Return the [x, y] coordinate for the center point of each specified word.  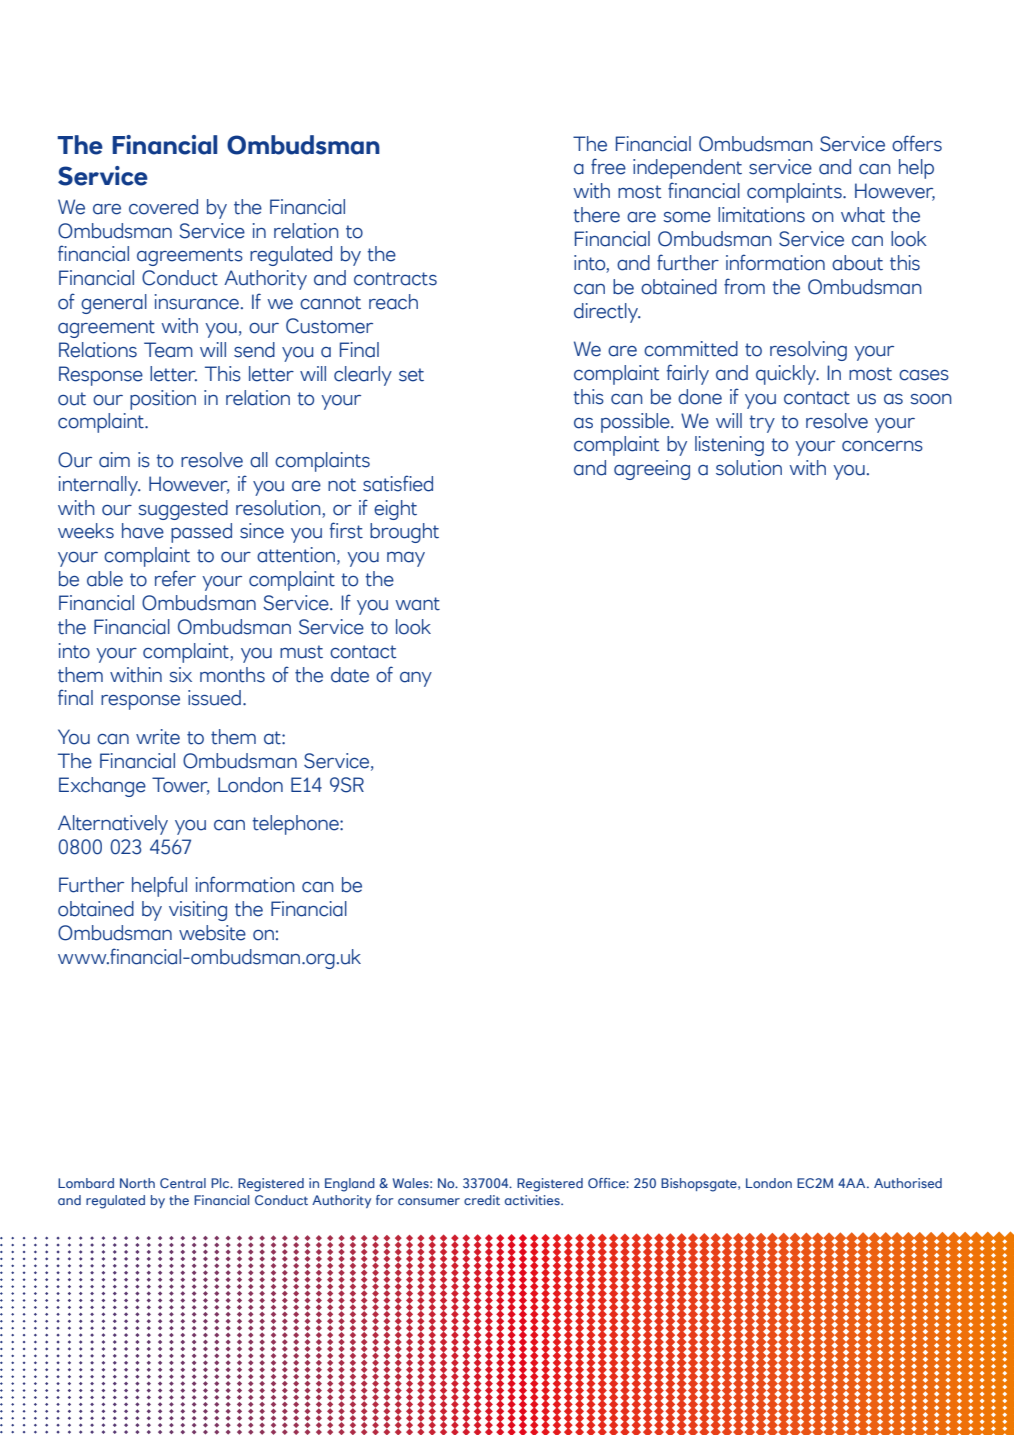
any [416, 679]
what [863, 215]
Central [183, 1183]
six [180, 675]
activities [533, 1200]
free [608, 166]
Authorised [908, 1183]
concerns [882, 446]
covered [163, 207]
